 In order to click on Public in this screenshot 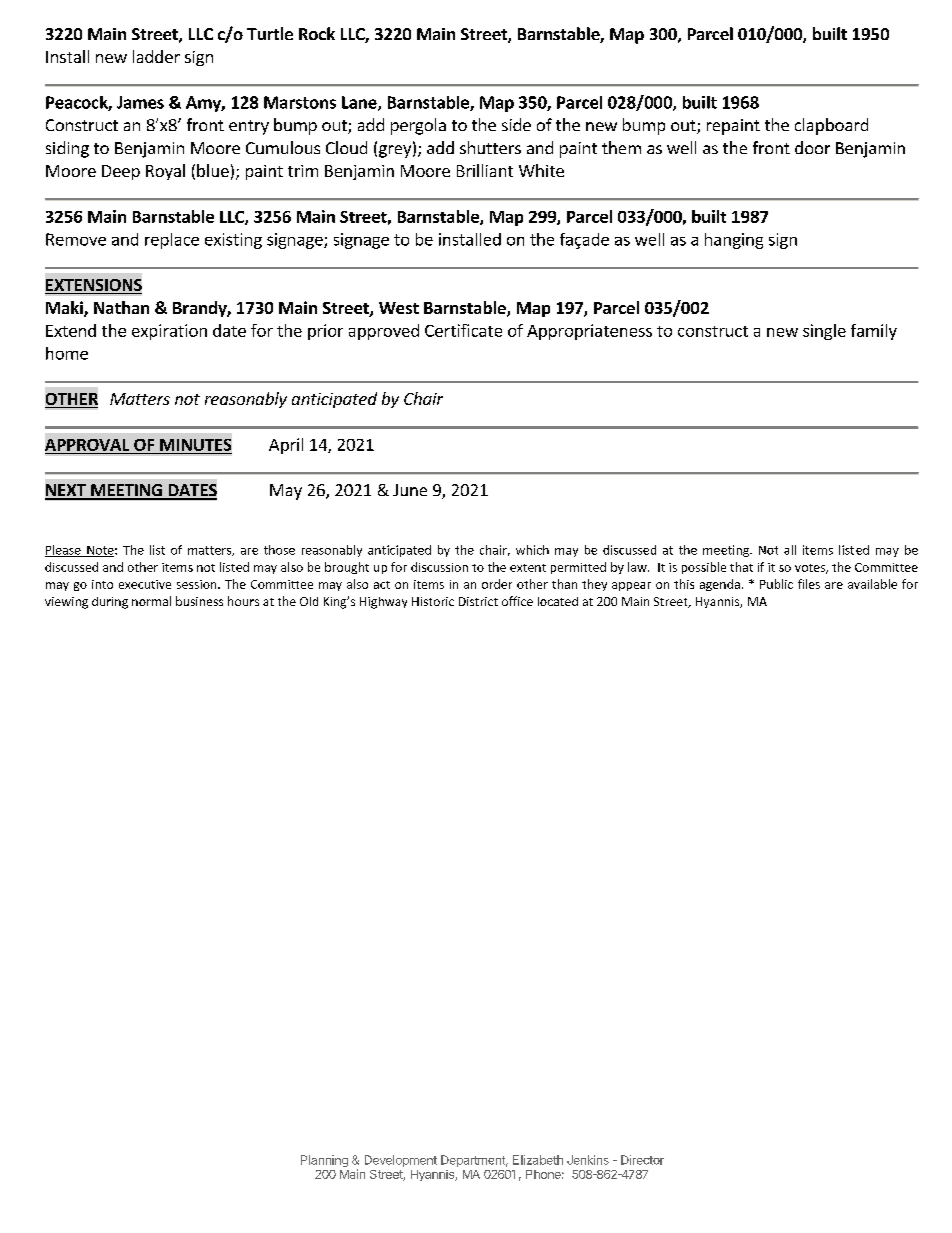, I will do `click(776, 584)`.
